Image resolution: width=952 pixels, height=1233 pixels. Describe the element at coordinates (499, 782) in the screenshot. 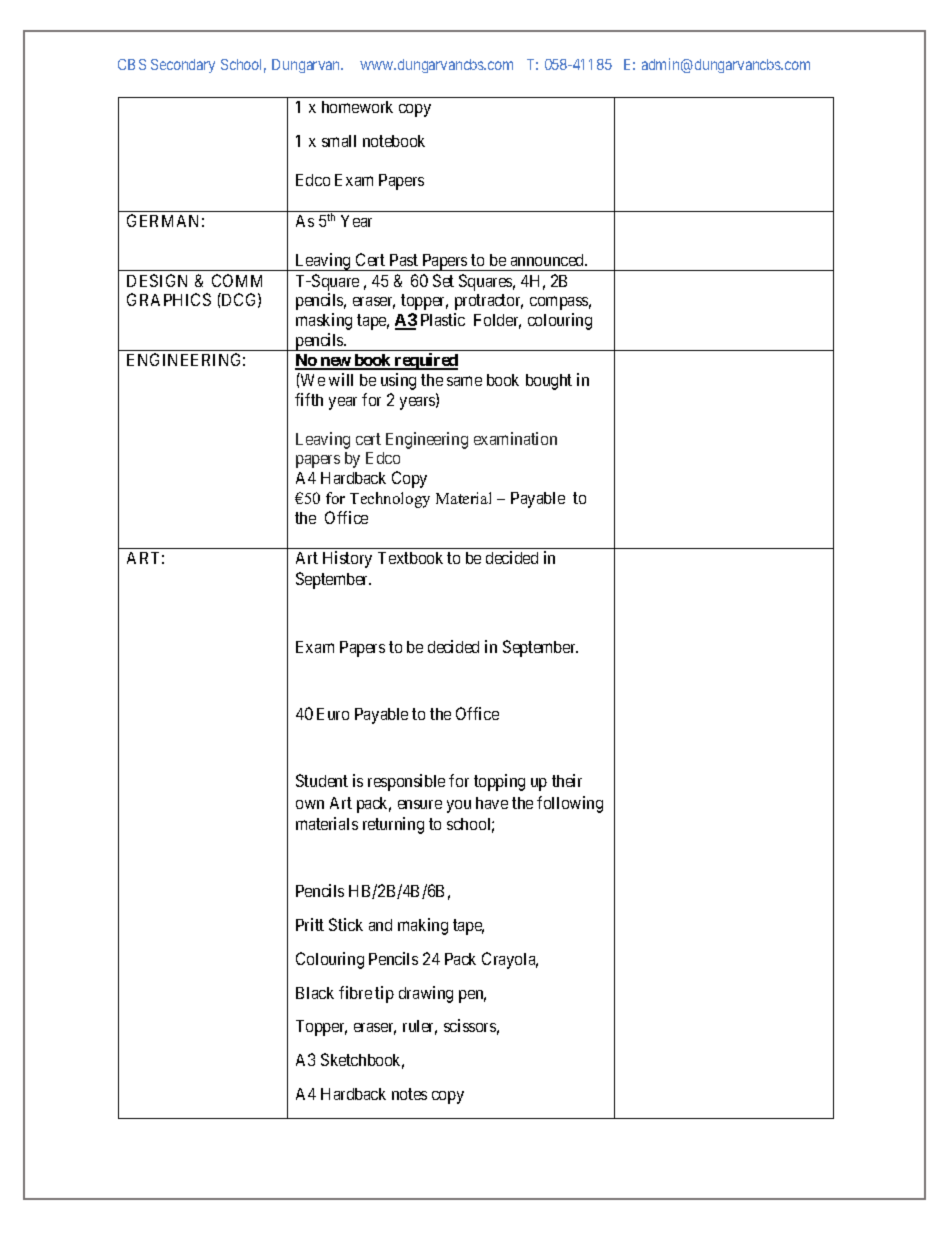

I see `topping` at that location.
